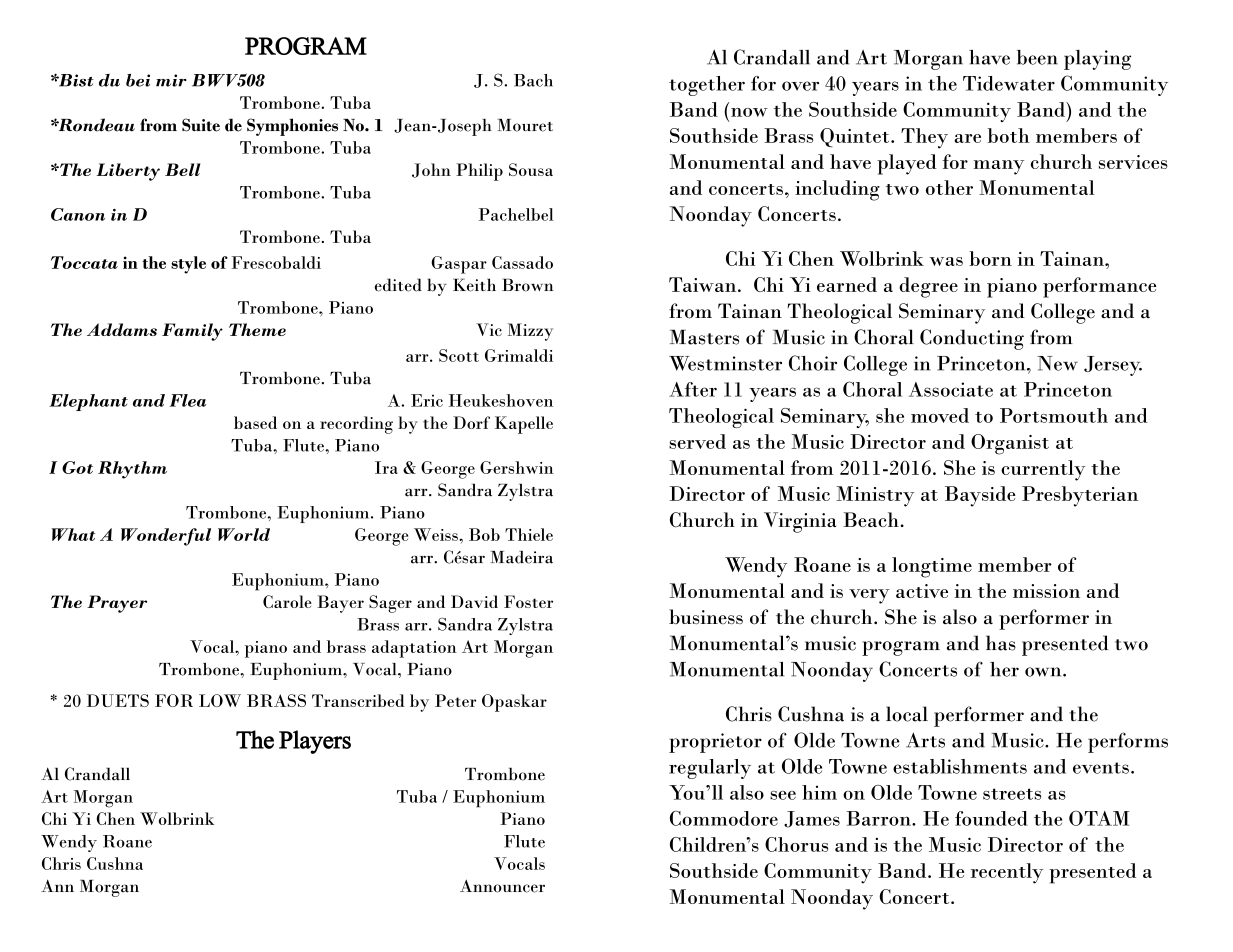 This screenshot has height=952, width=1233. I want to click on Foster, so click(528, 601).
